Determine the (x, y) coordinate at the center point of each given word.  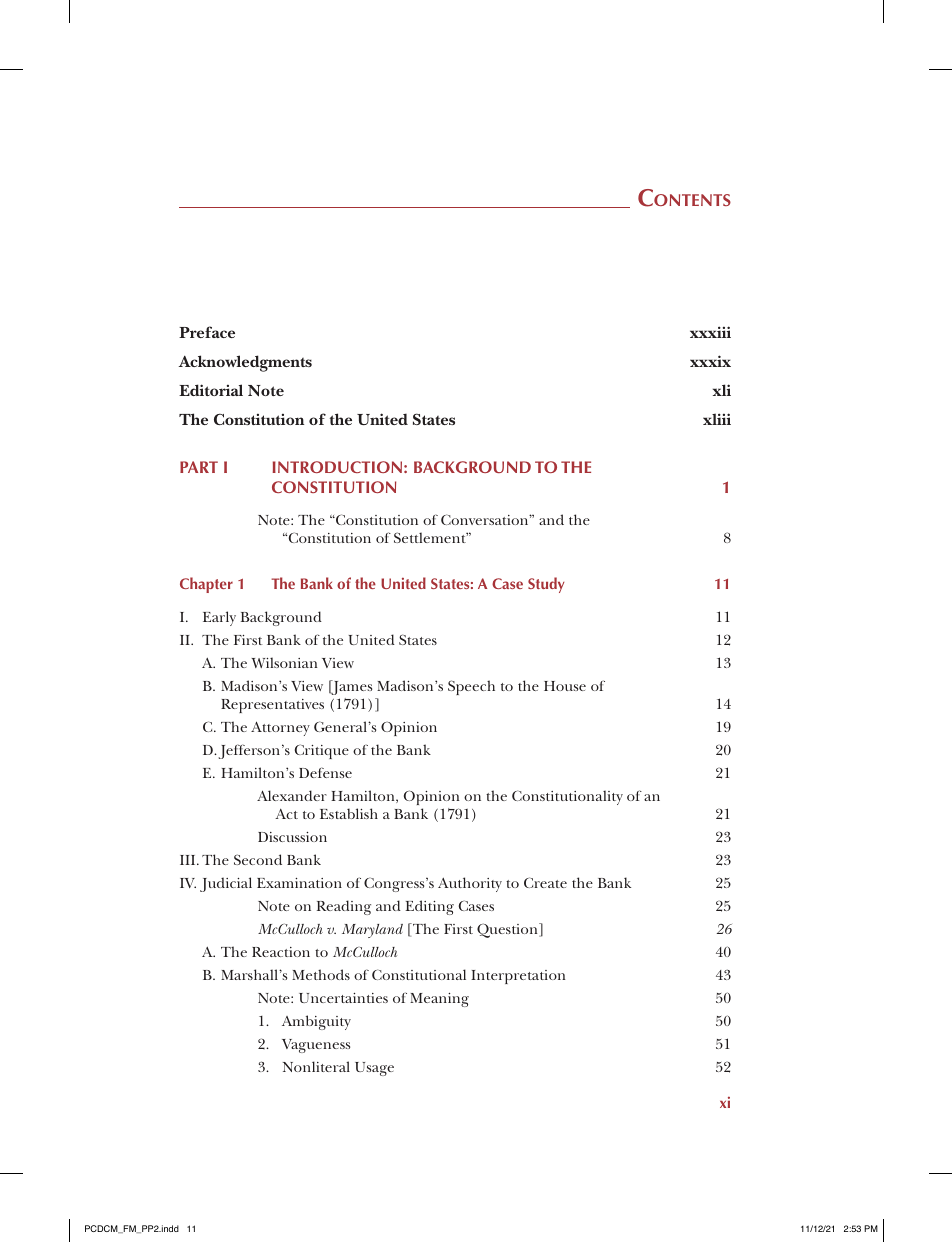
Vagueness (316, 1046)
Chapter (206, 585)
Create (545, 882)
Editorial (211, 390)
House (565, 686)
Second (258, 859)
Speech (471, 687)
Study (546, 585)
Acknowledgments (245, 363)
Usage (374, 1069)
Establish (349, 813)
